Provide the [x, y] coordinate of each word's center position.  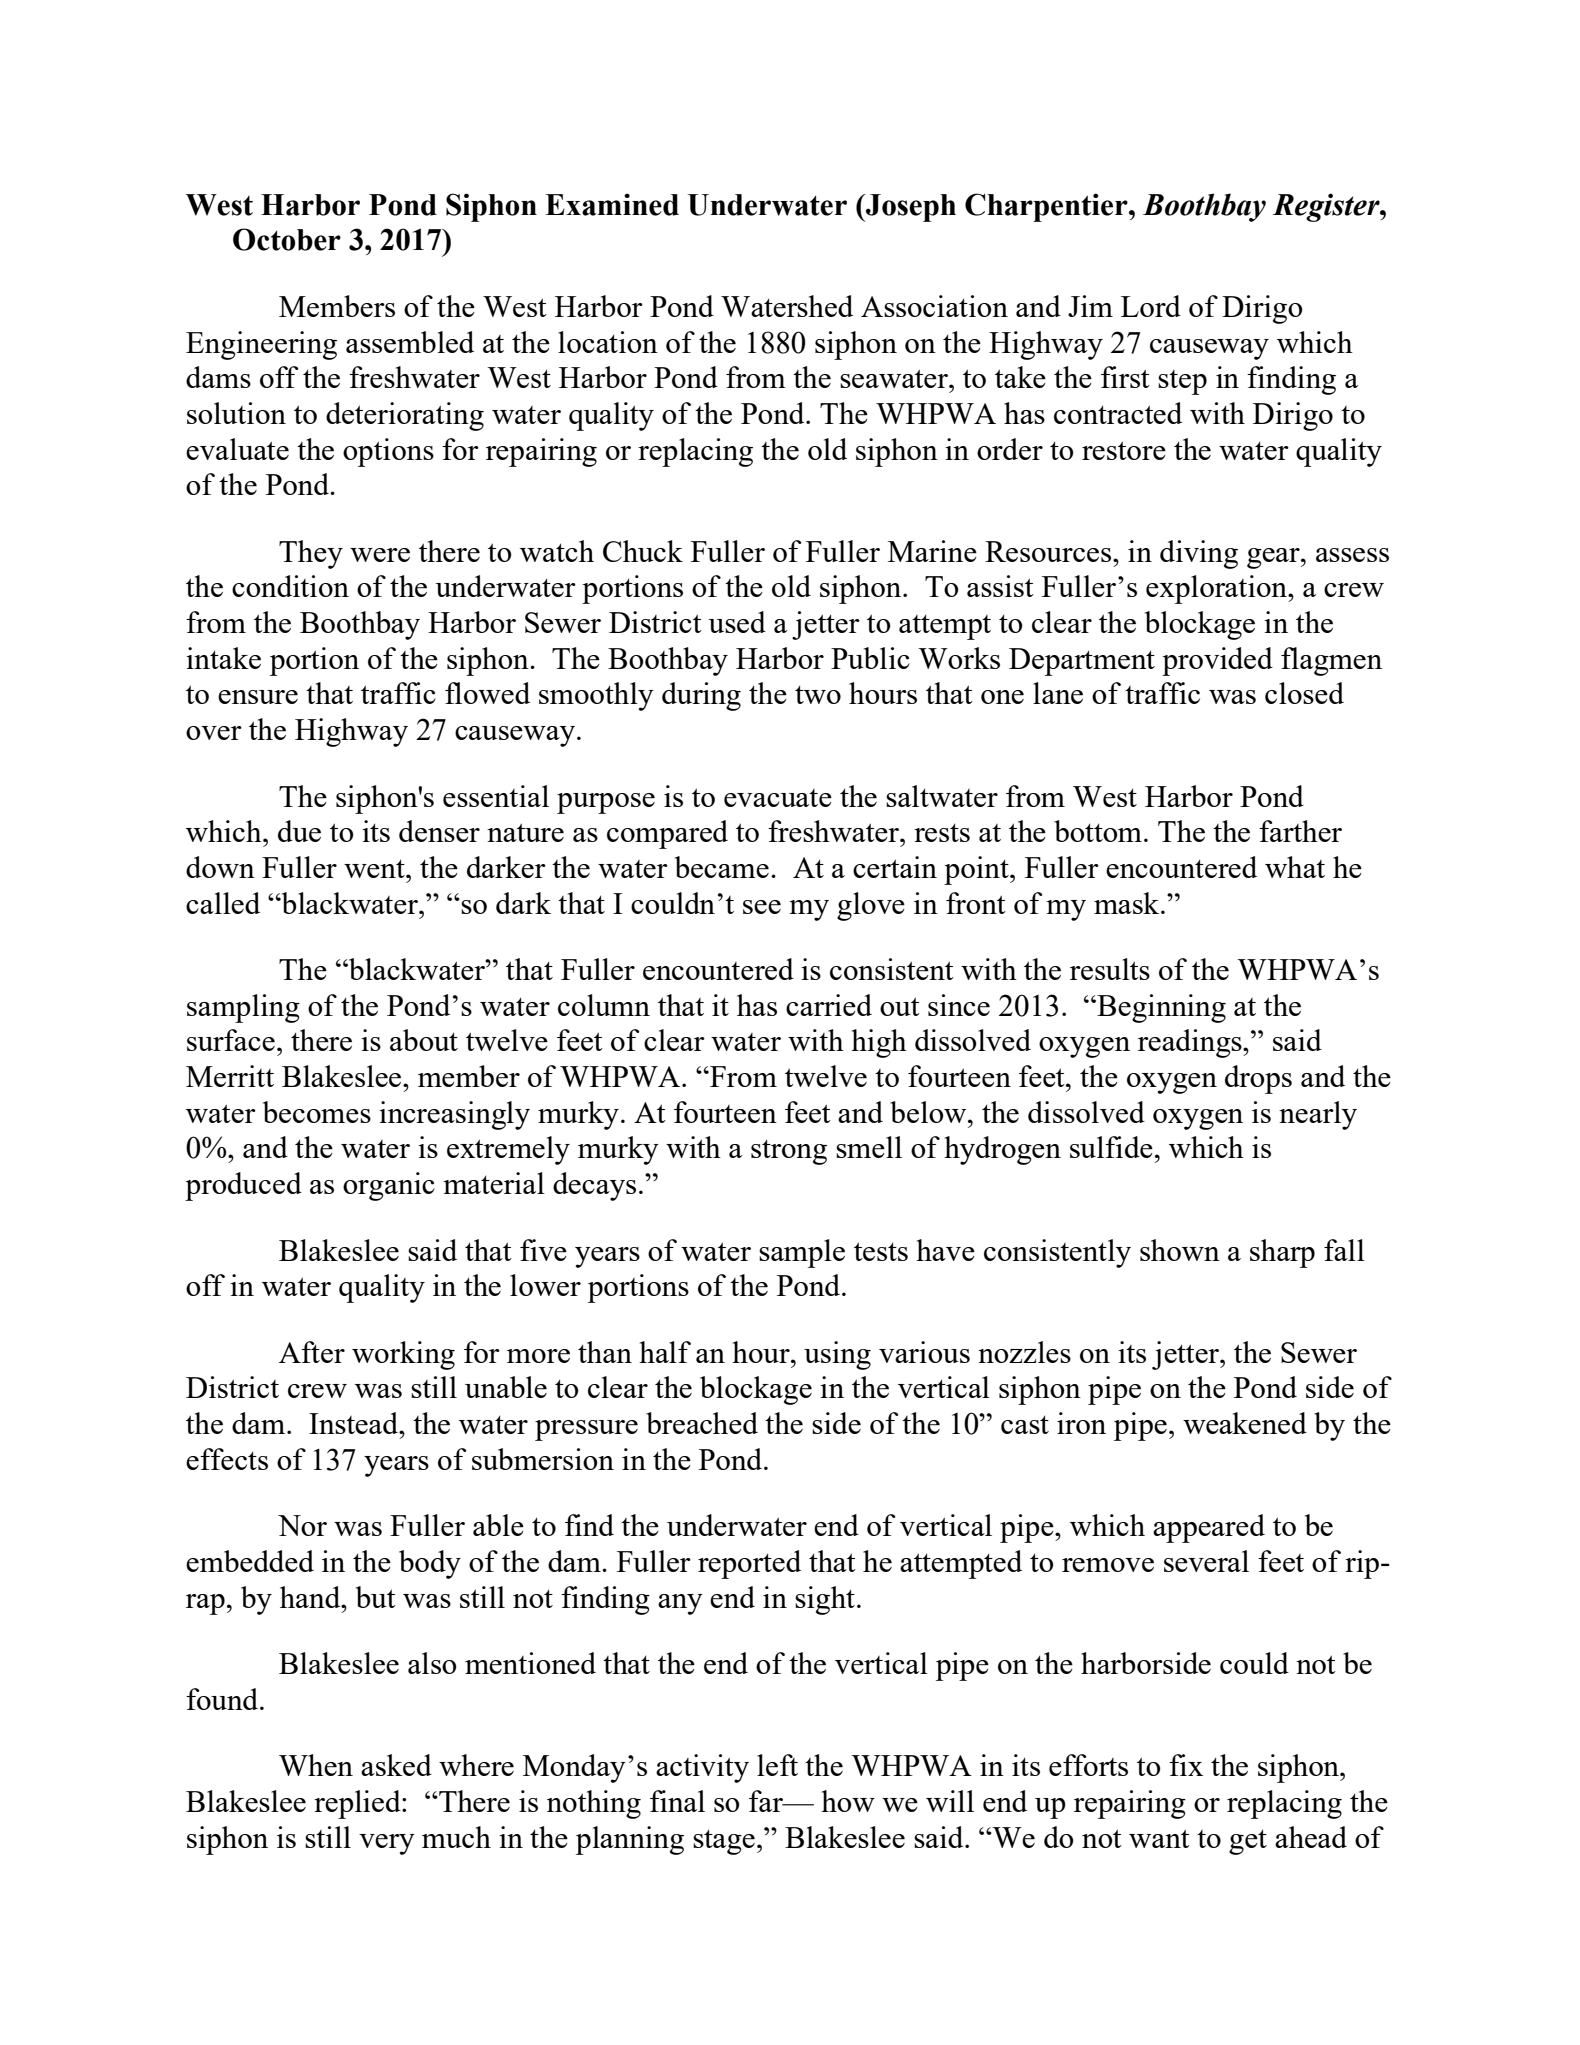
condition [290, 586]
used [737, 622]
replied [358, 1804]
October [287, 239]
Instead [355, 1423]
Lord [1151, 306]
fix [1186, 1765]
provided [1217, 661]
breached [702, 1423]
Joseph [910, 208]
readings [1191, 1043]
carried [829, 1005]
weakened [1245, 1423]
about [424, 1040]
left [777, 1765]
